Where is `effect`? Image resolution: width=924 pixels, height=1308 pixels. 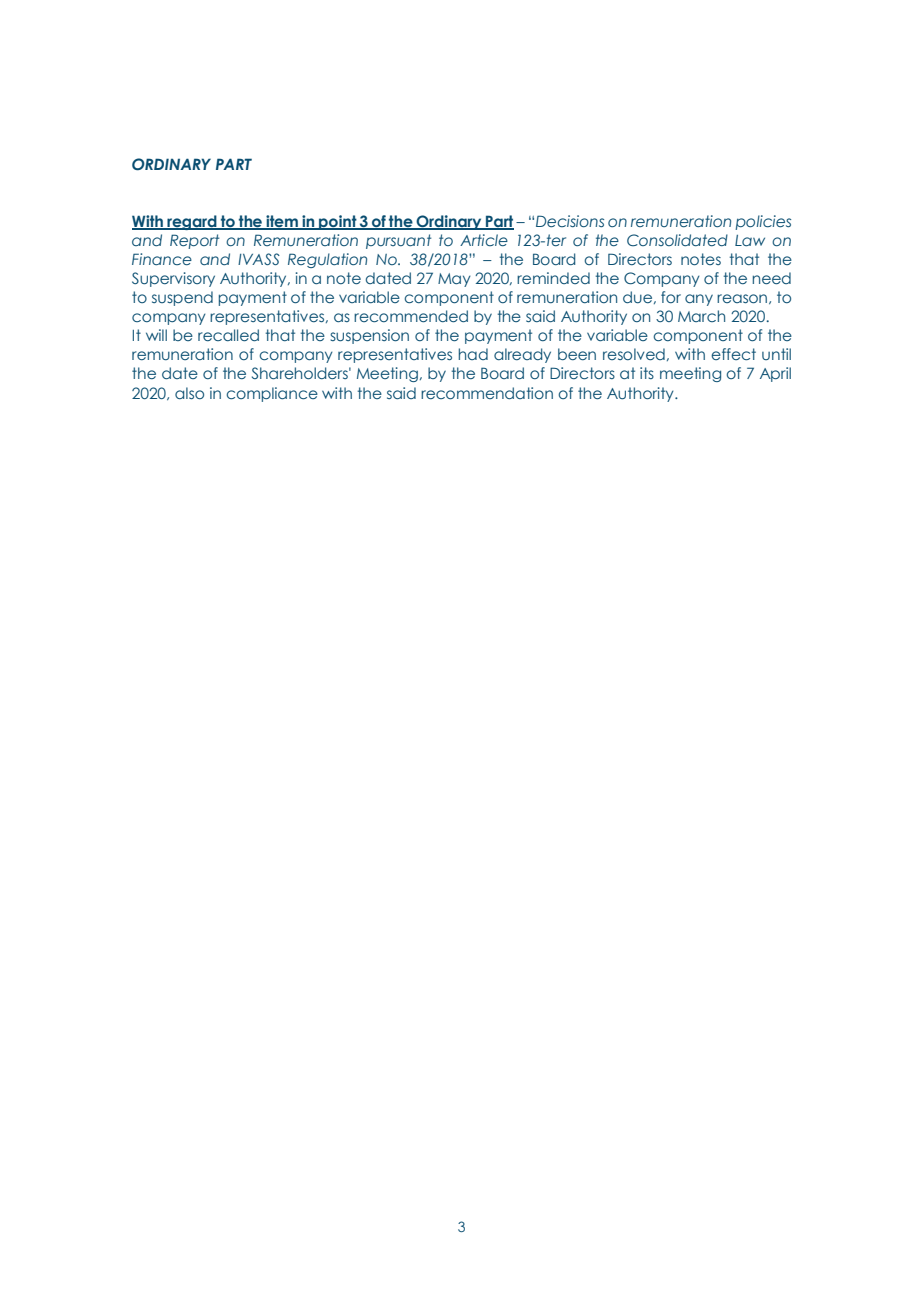
effect is located at coordinates (733, 354).
